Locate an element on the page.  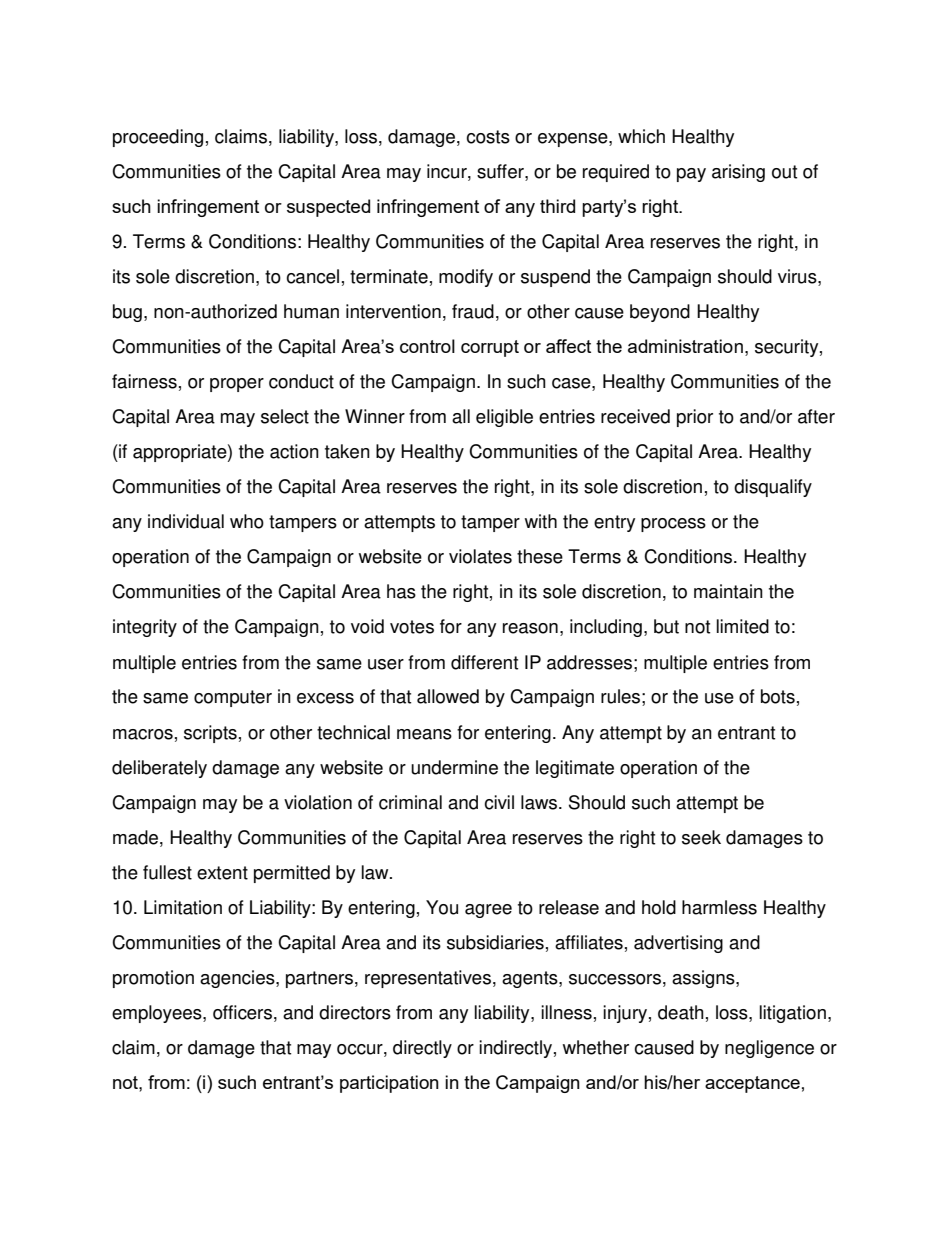
disqualify is located at coordinates (773, 488).
